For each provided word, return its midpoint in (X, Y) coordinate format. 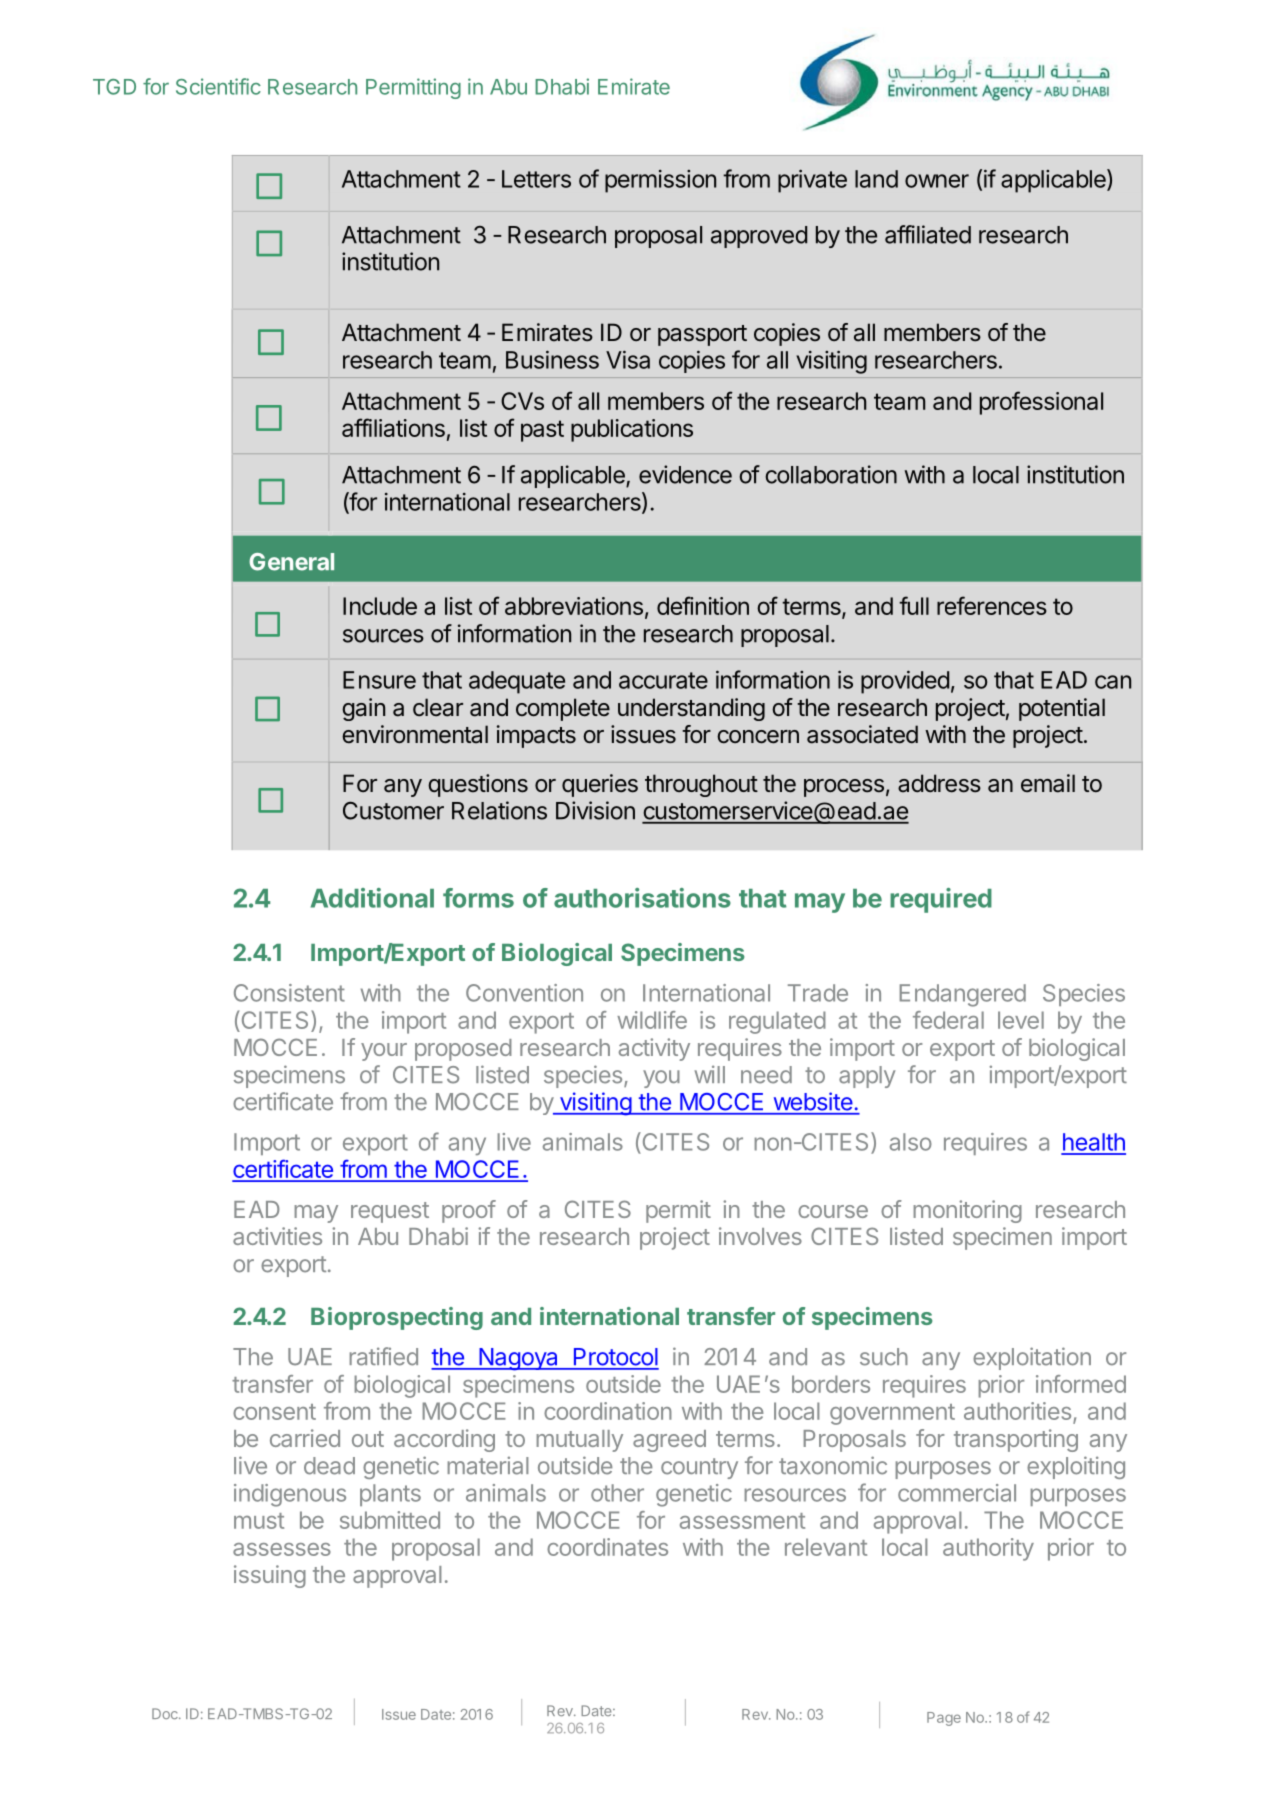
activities (277, 1236)
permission (660, 181)
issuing (270, 1576)
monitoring (967, 1211)
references (992, 605)
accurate (663, 680)
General (291, 562)
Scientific (218, 86)
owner (937, 181)
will (710, 1074)
